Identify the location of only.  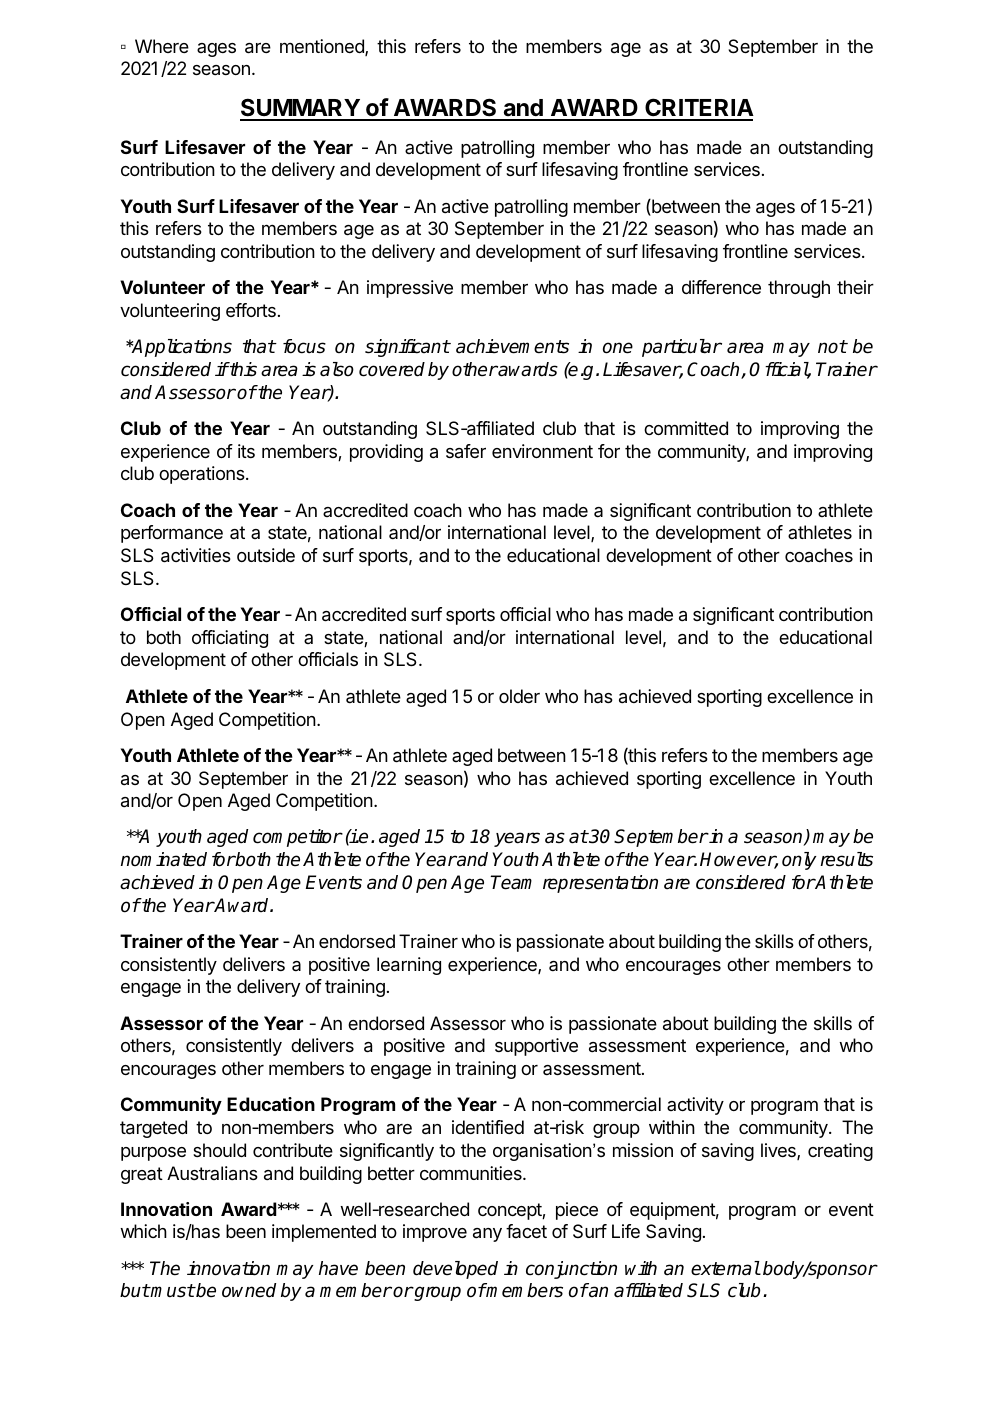
(799, 861).
